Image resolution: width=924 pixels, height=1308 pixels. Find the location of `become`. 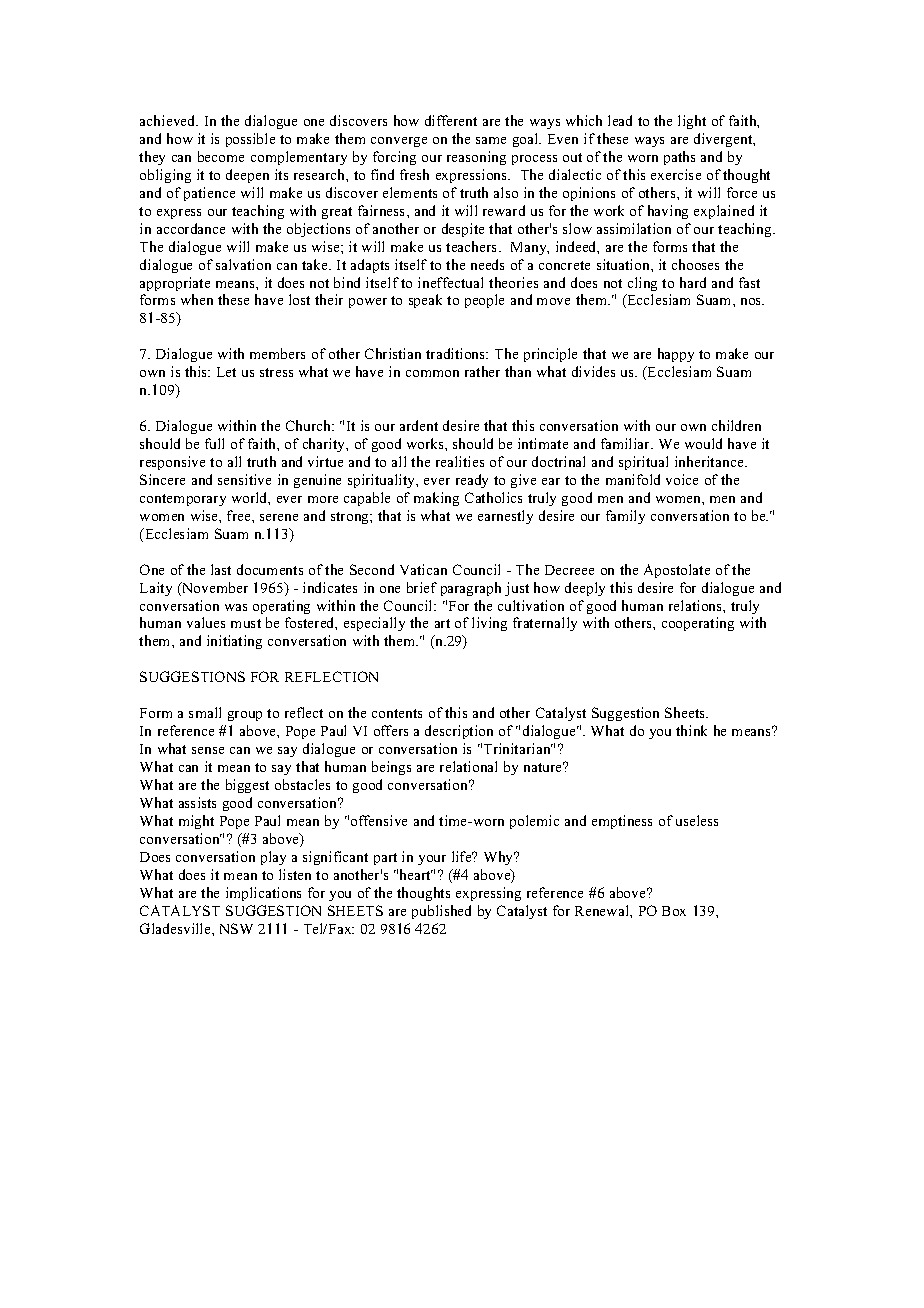

become is located at coordinates (221, 156).
